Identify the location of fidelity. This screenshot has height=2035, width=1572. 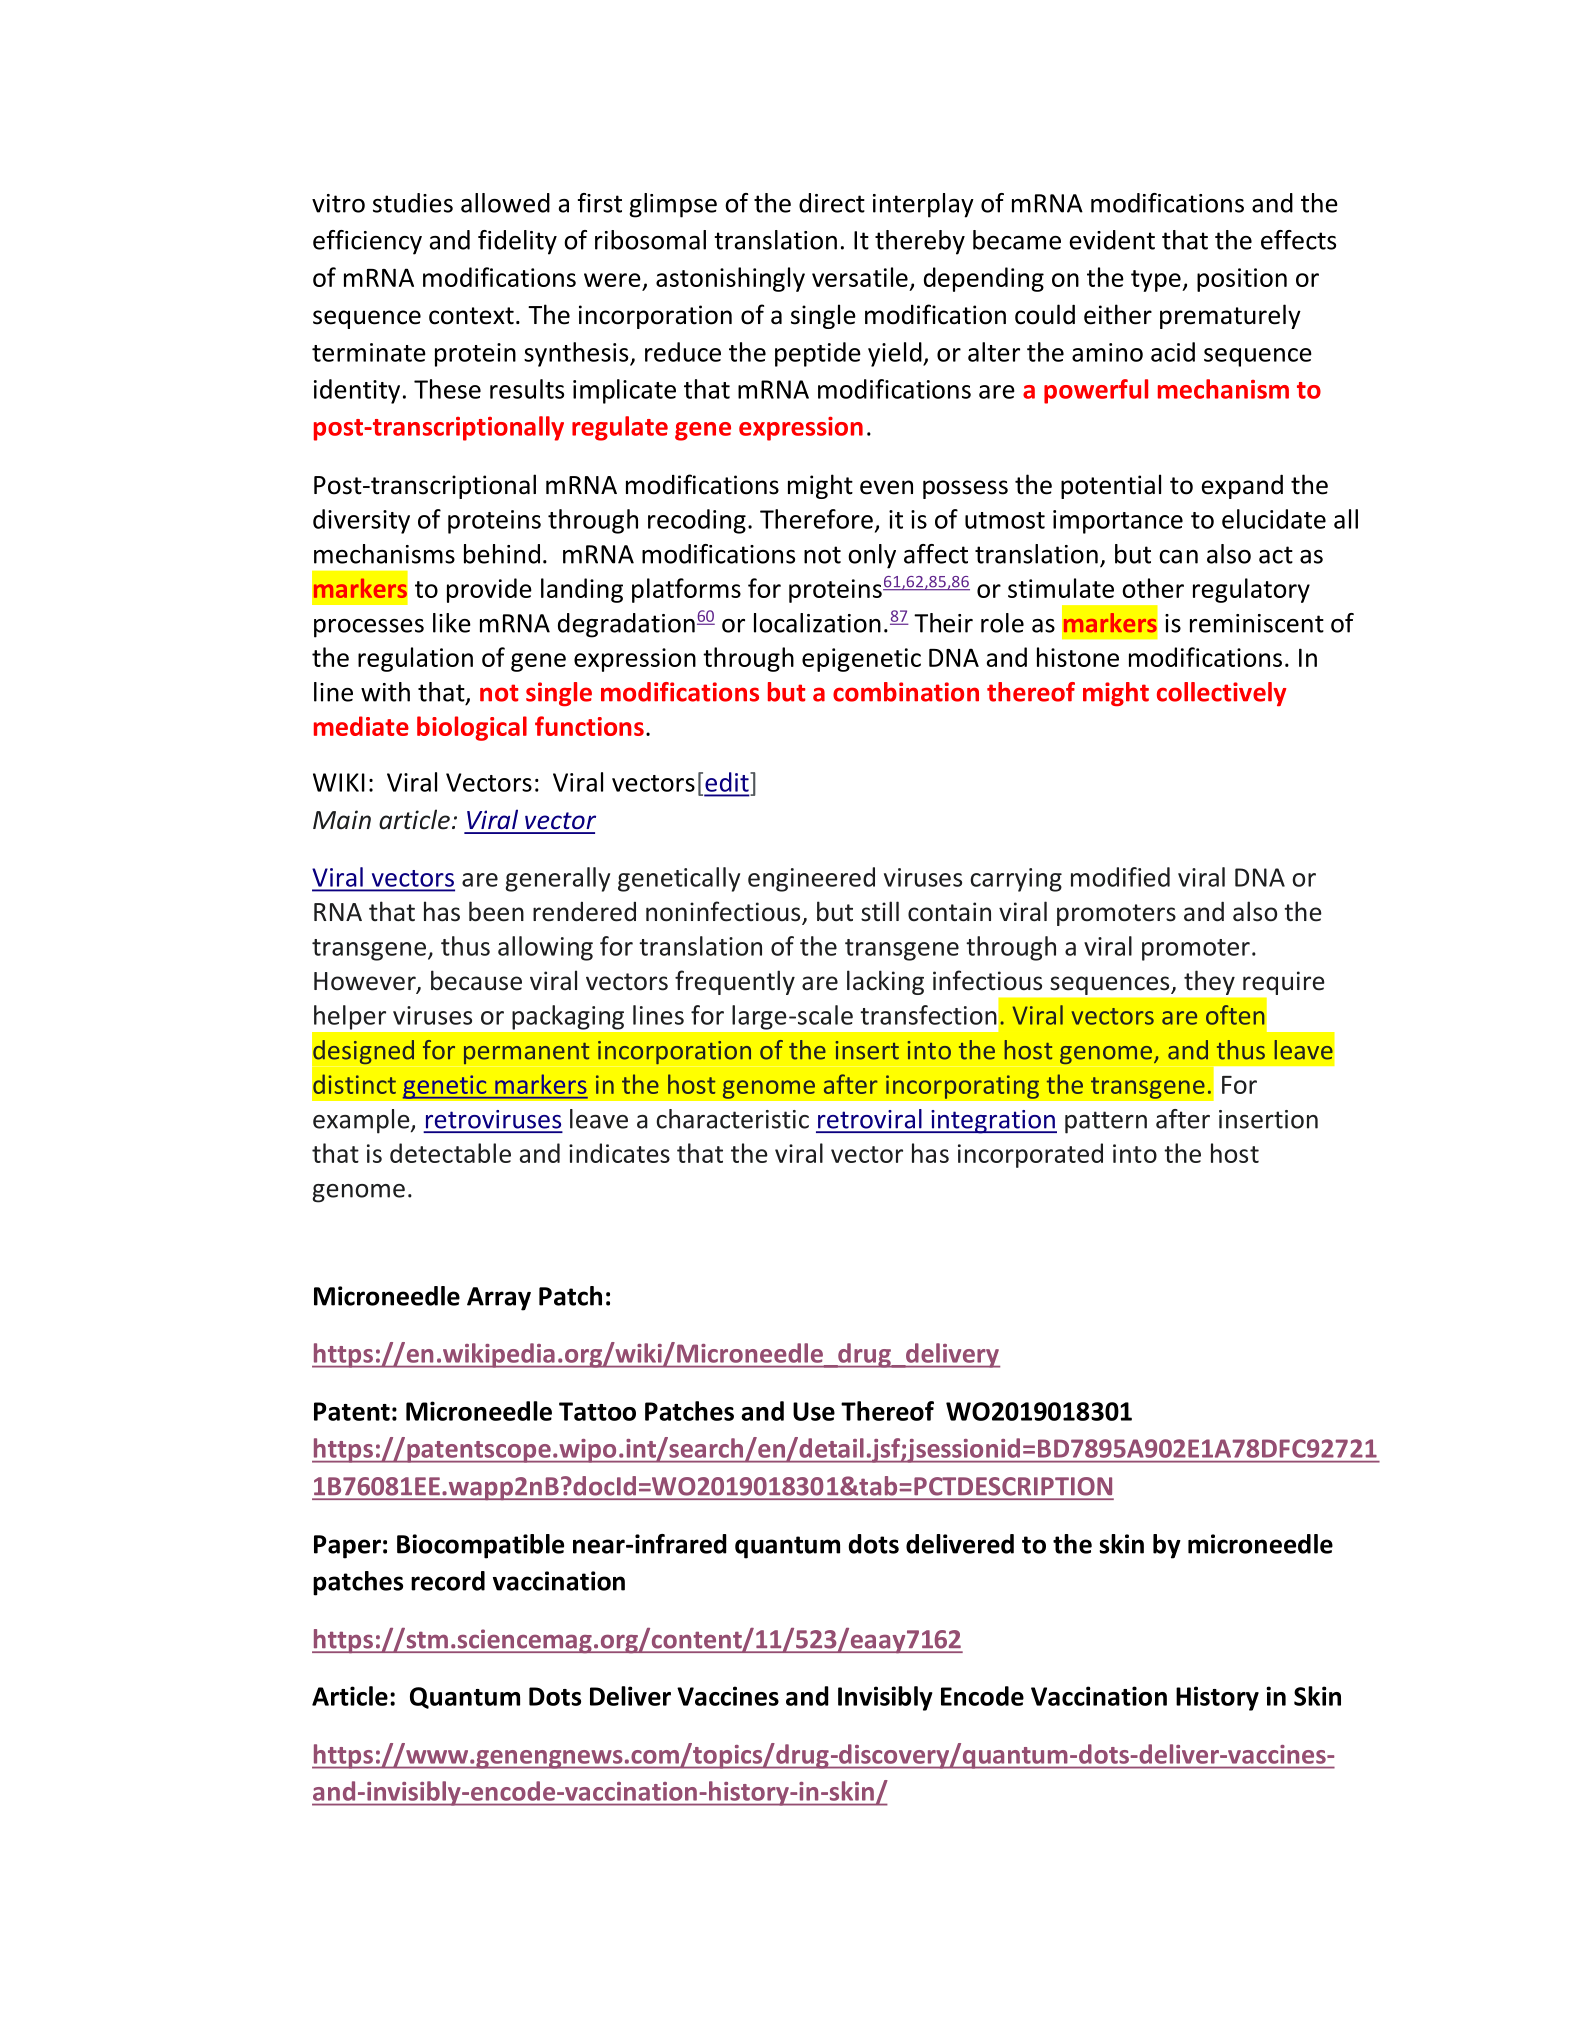
(517, 242).
